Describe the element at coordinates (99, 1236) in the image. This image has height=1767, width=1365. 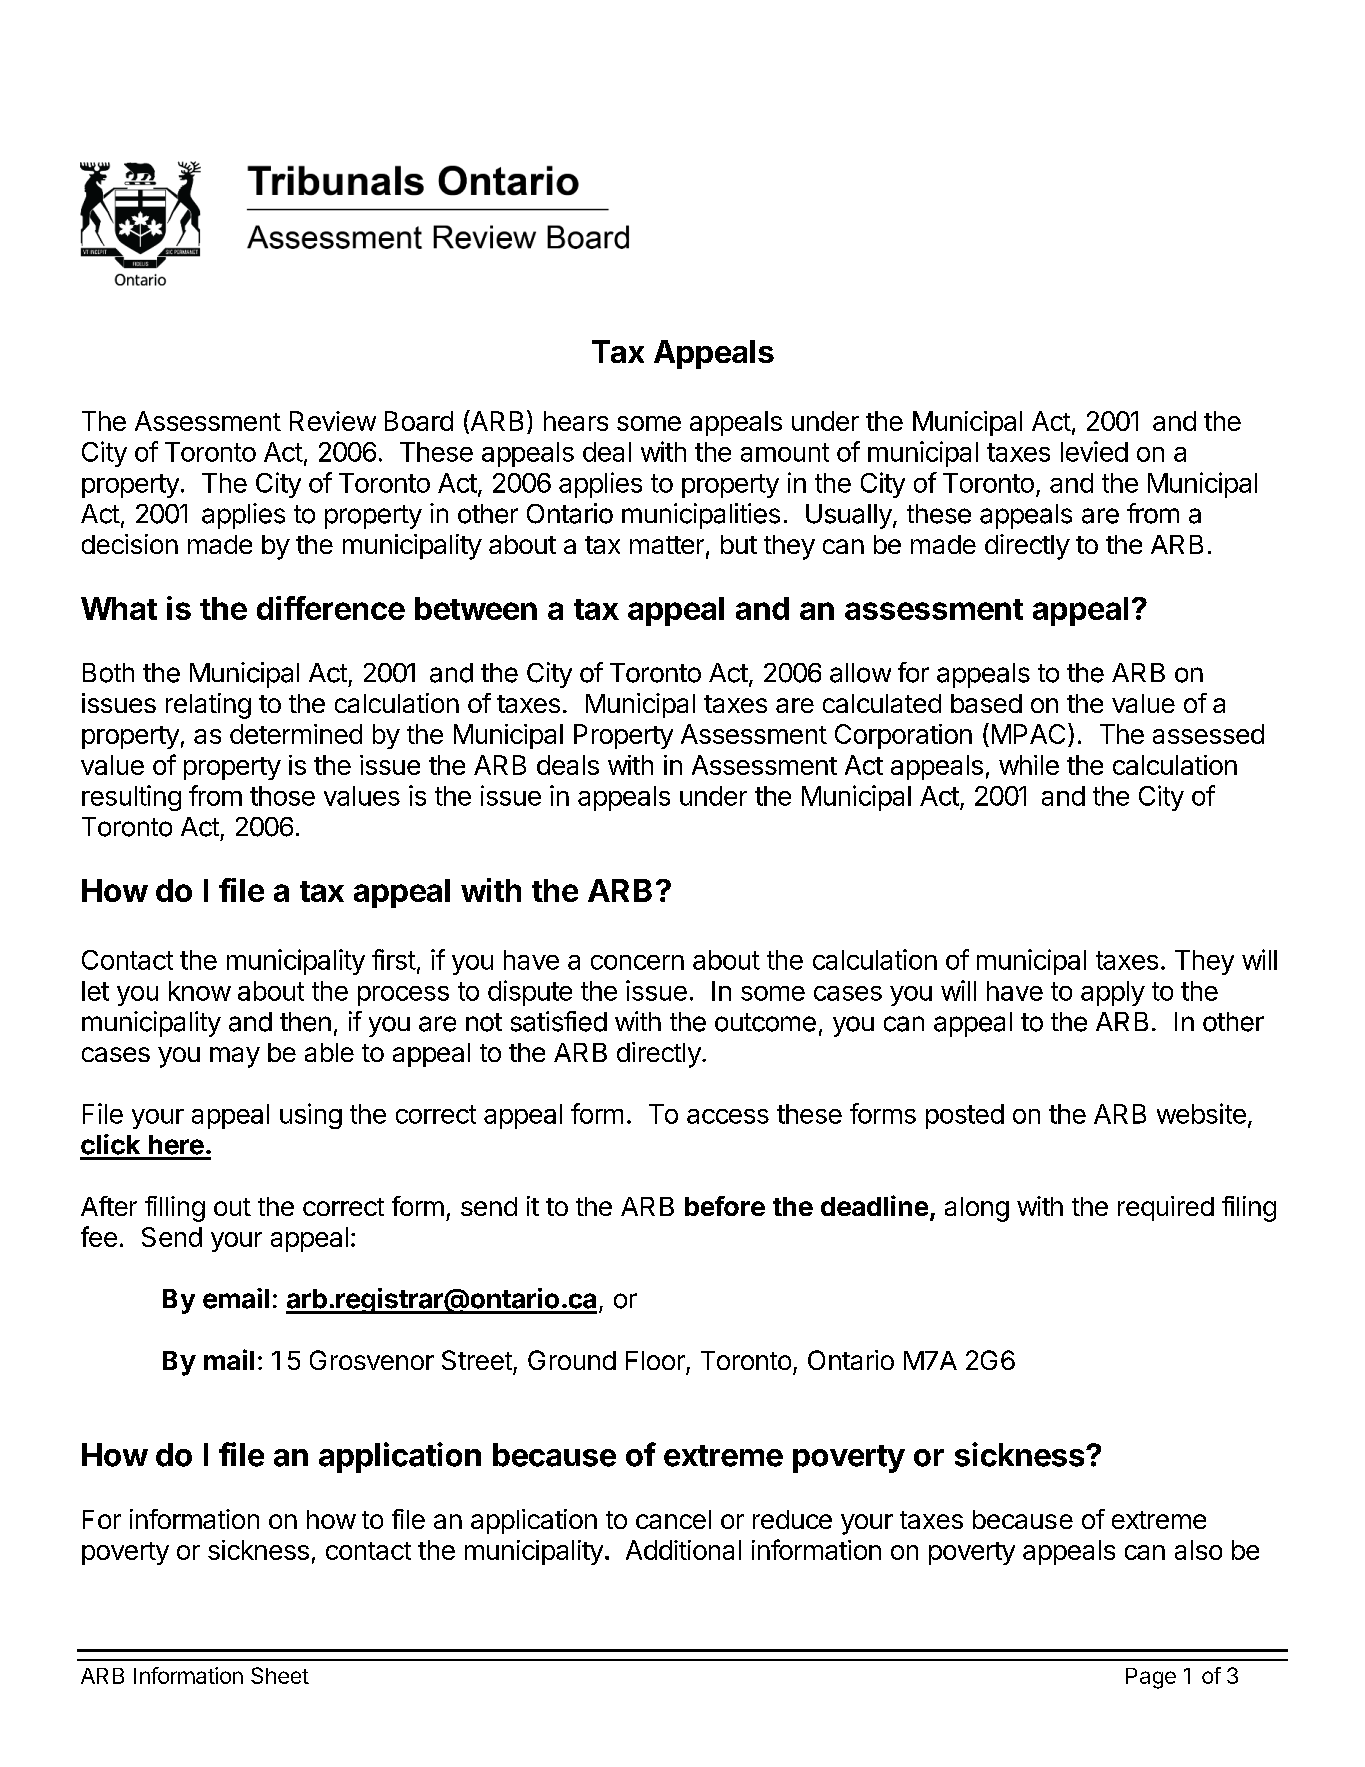
I see `fee` at that location.
